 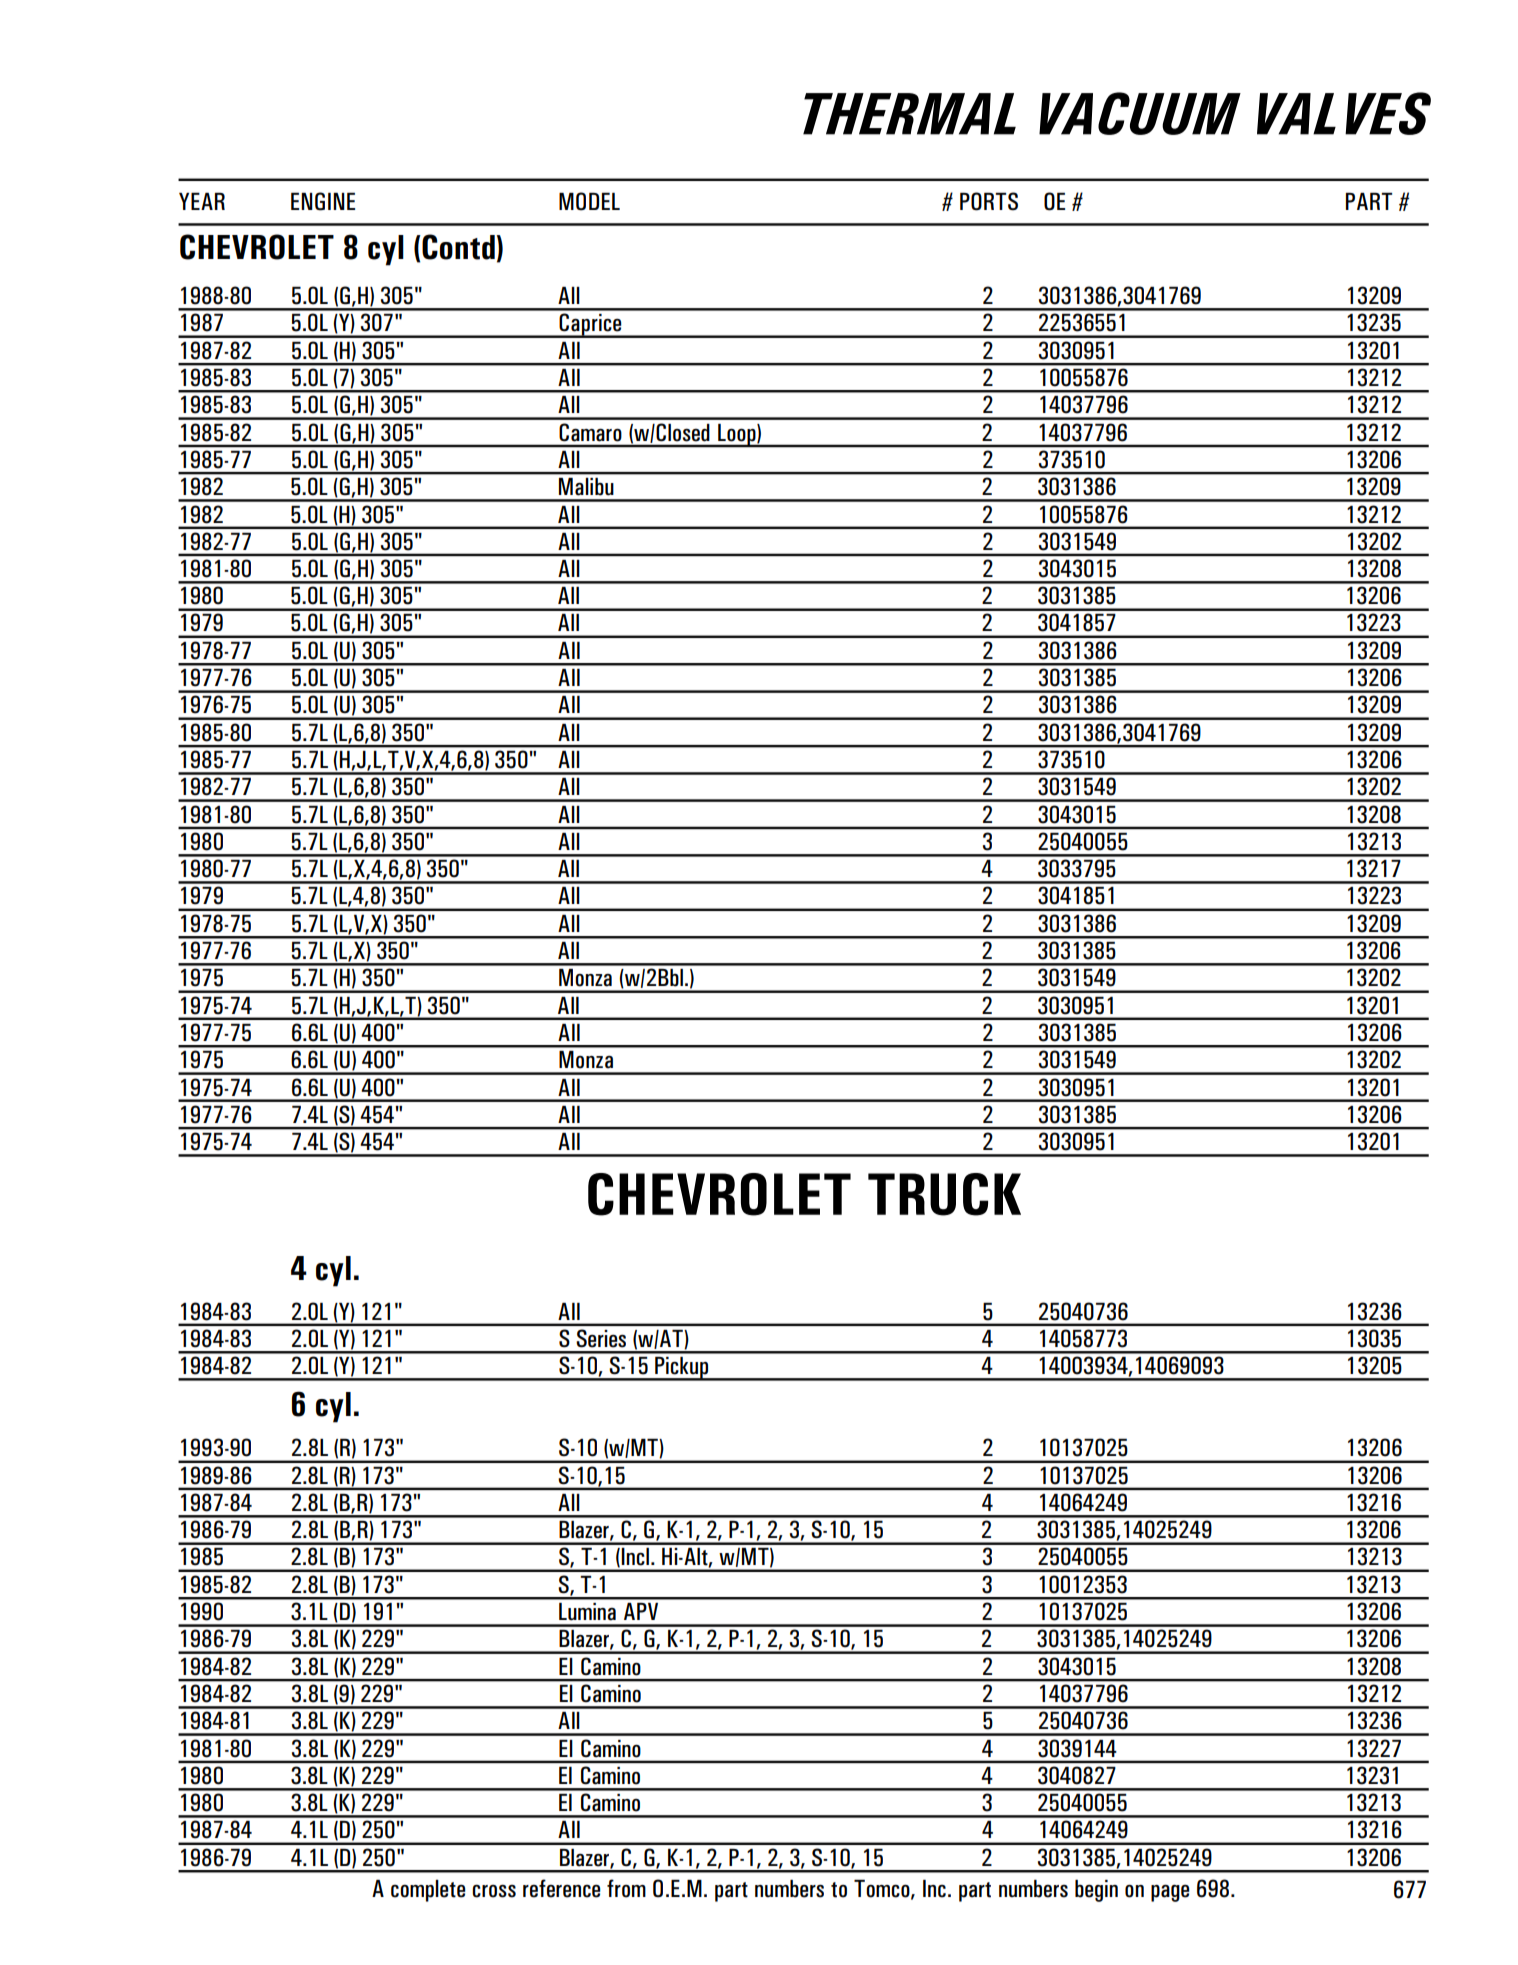 What do you see at coordinates (1140, 113) in the screenshot?
I see `VACUUM` at bounding box center [1140, 113].
